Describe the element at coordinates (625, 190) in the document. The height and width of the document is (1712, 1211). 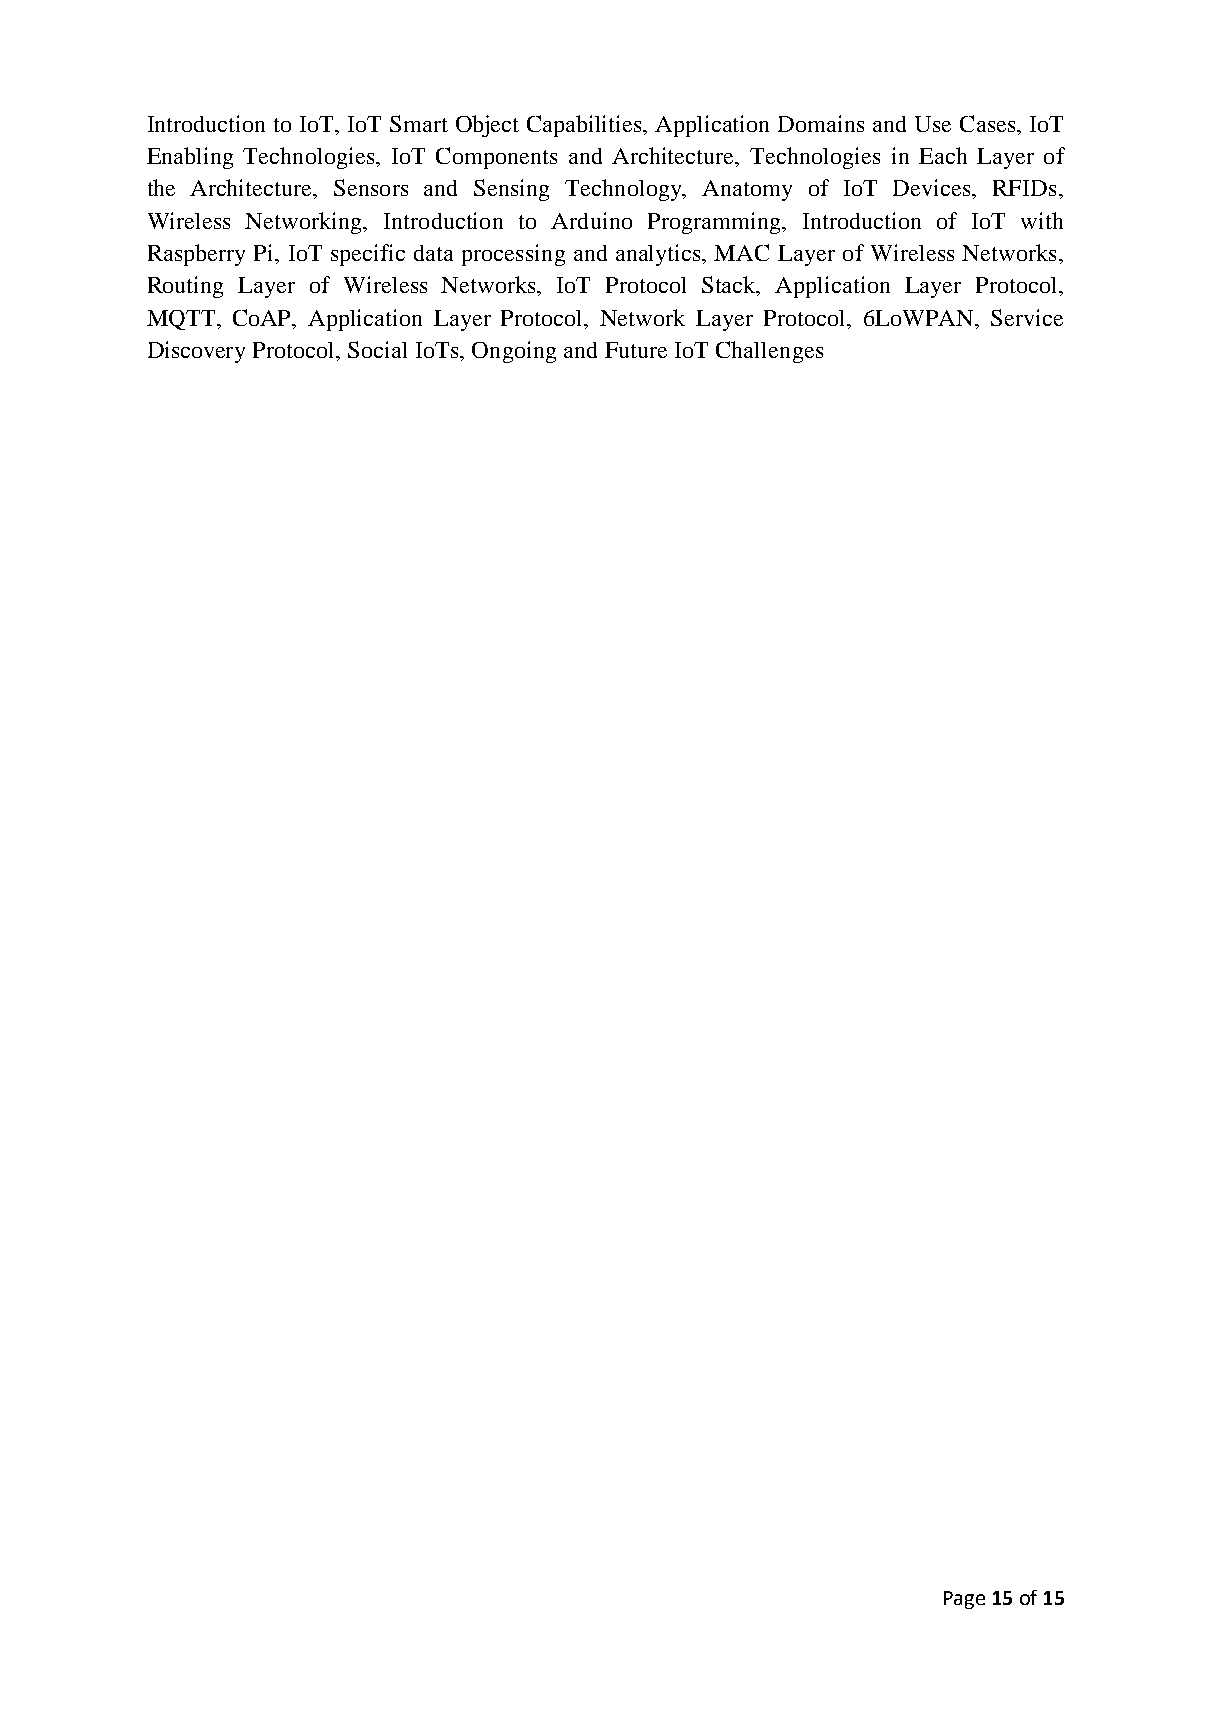
I see `Technology` at that location.
